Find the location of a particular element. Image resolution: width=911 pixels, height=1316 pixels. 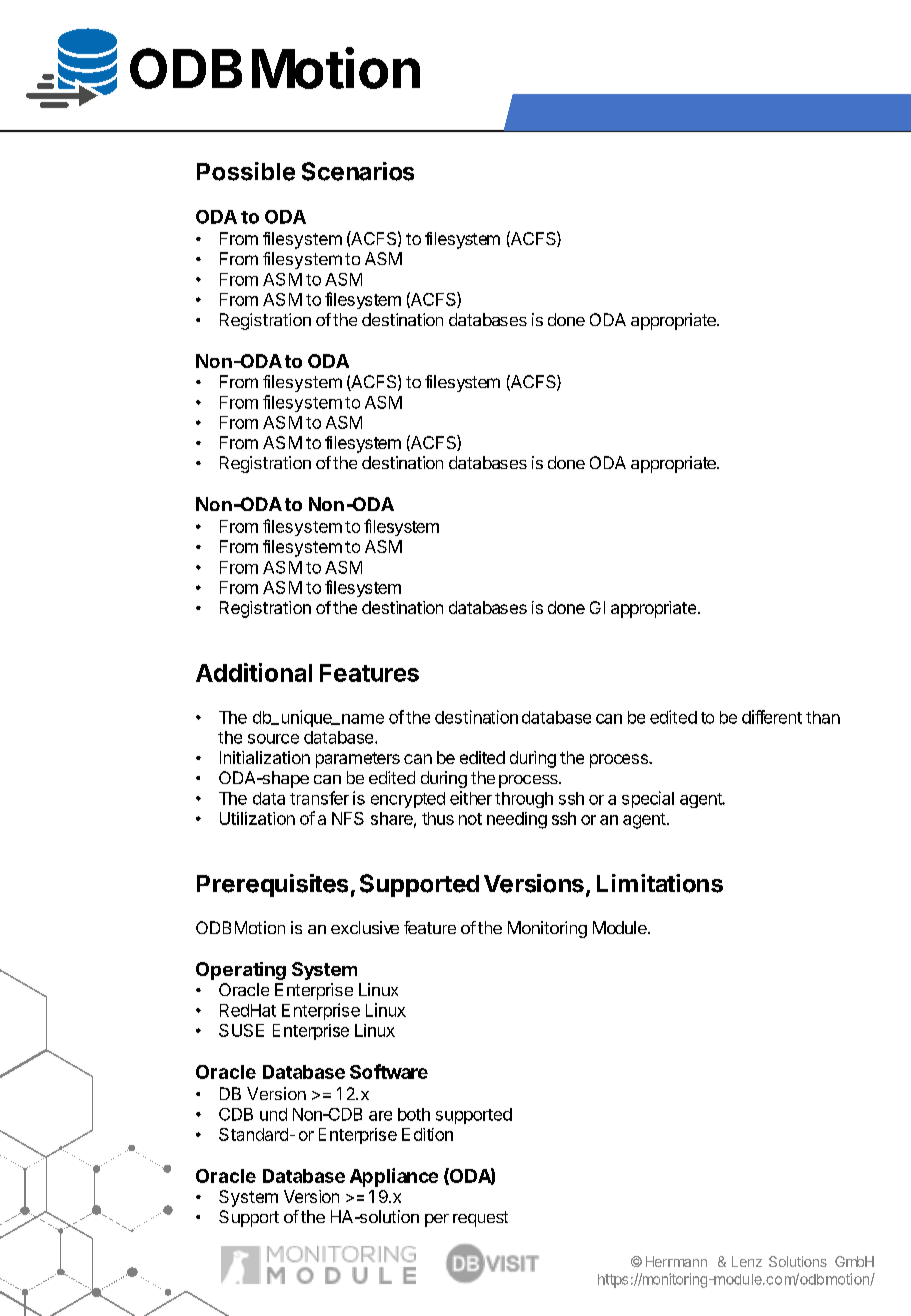

Scenarios is located at coordinates (358, 171).
